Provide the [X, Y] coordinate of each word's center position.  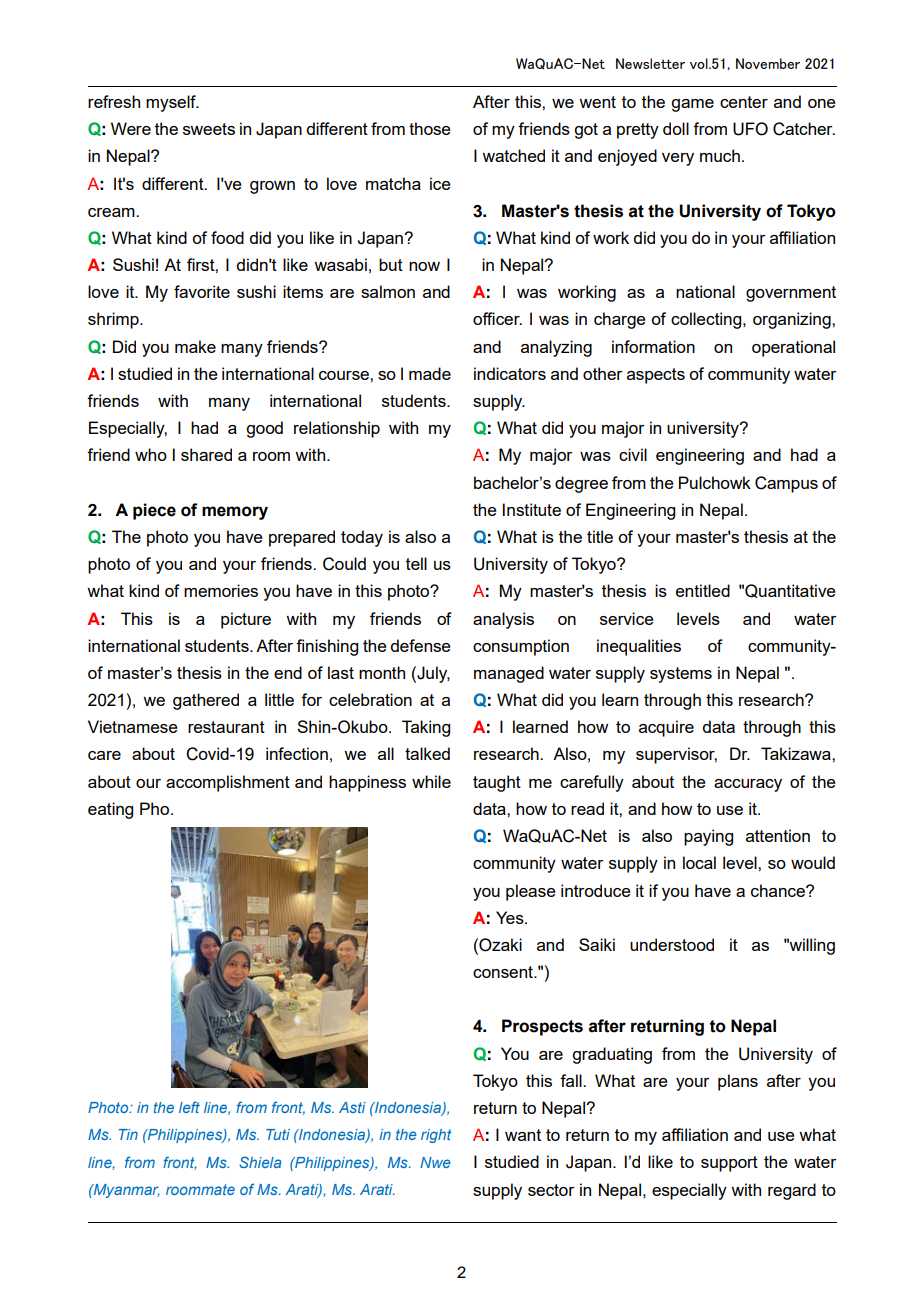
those [430, 128]
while [431, 781]
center [744, 102]
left [189, 1107]
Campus [786, 484]
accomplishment [228, 783]
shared [206, 454]
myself [172, 103]
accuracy [748, 785]
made [430, 373]
